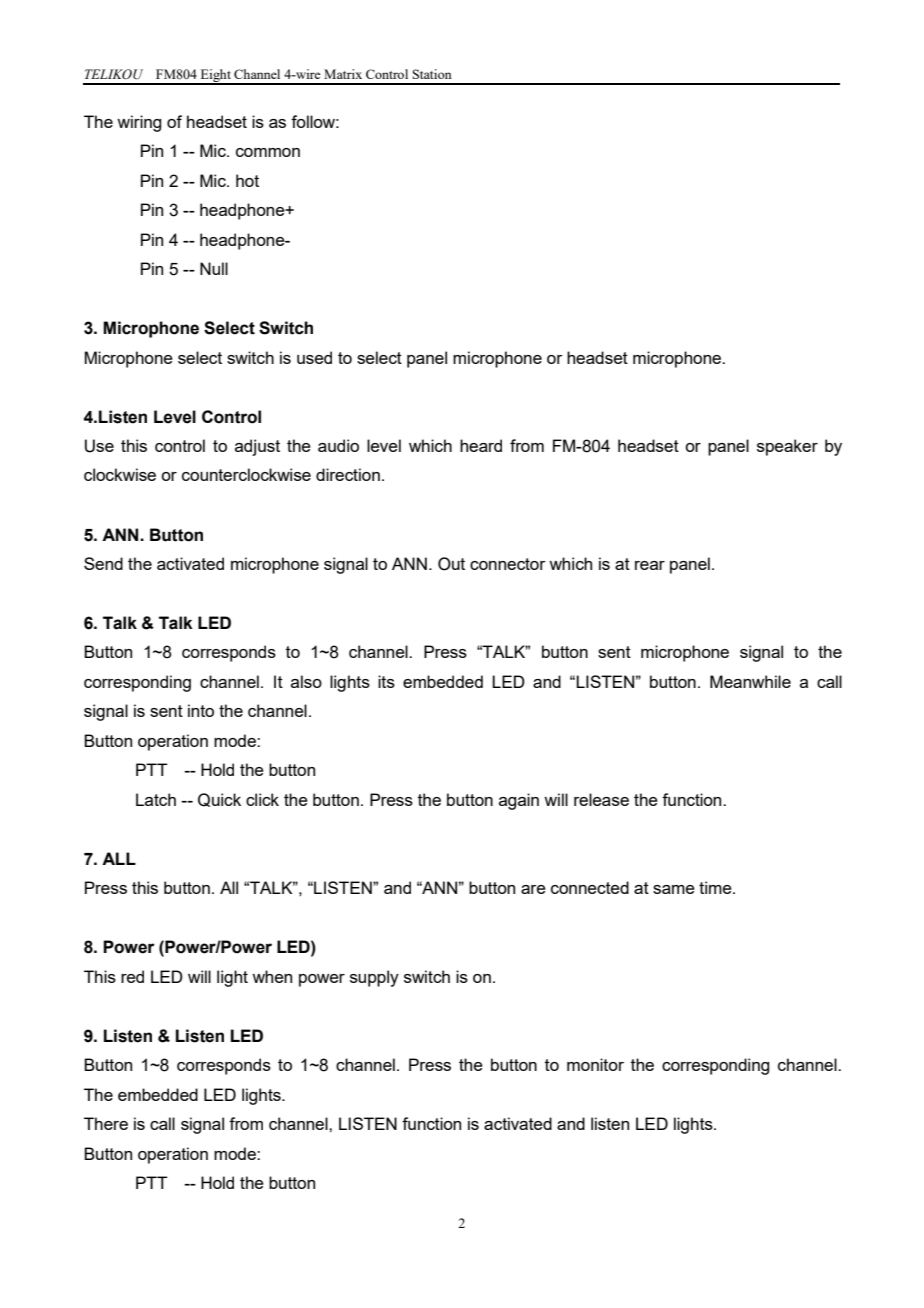 This screenshot has height=1308, width=924. What do you see at coordinates (595, 1064) in the screenshot?
I see `monitor` at bounding box center [595, 1064].
